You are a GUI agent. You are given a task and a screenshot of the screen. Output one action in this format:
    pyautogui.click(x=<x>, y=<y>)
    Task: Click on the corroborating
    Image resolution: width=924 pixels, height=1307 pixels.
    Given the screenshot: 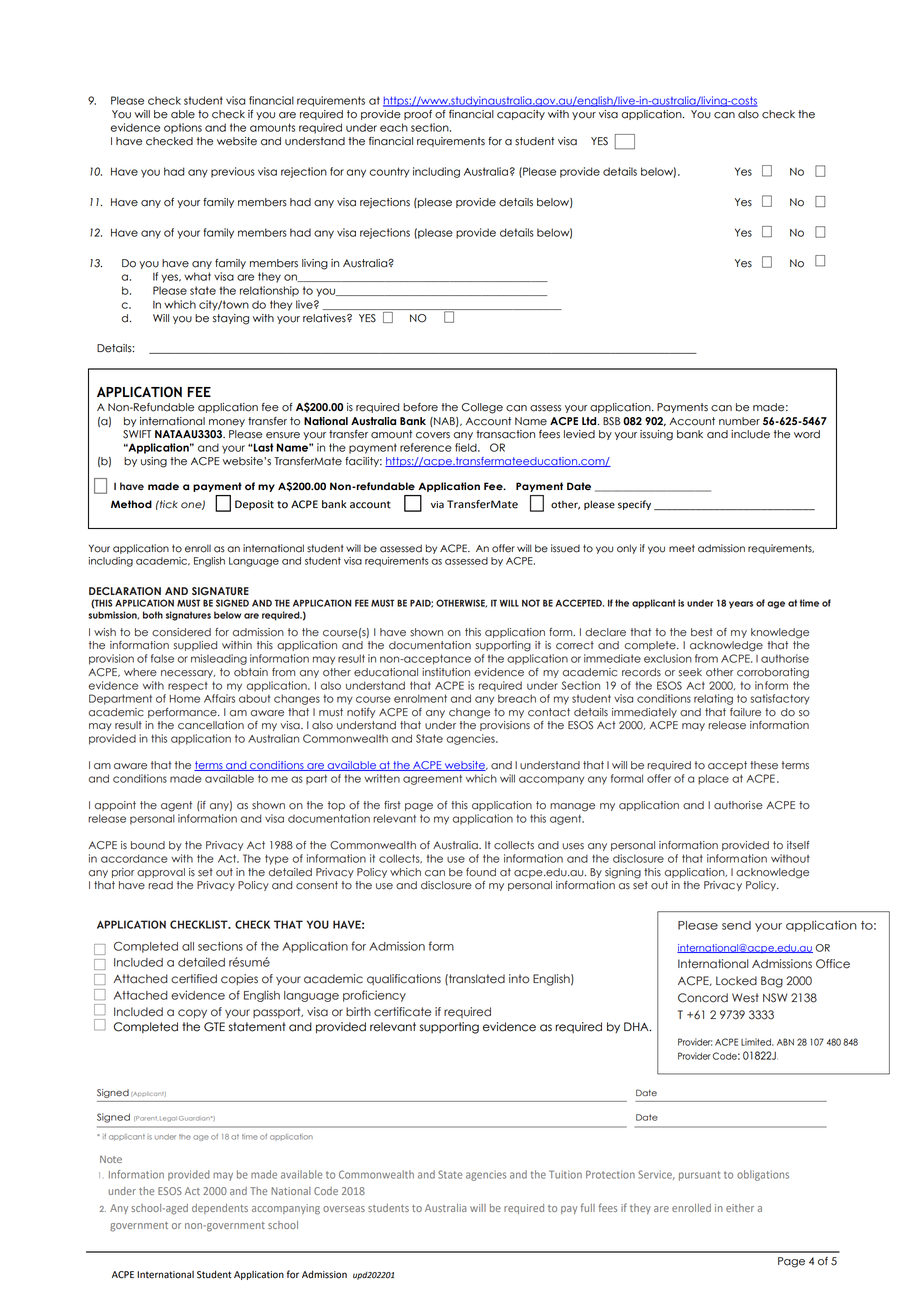 What is the action you would take?
    pyautogui.click(x=773, y=673)
